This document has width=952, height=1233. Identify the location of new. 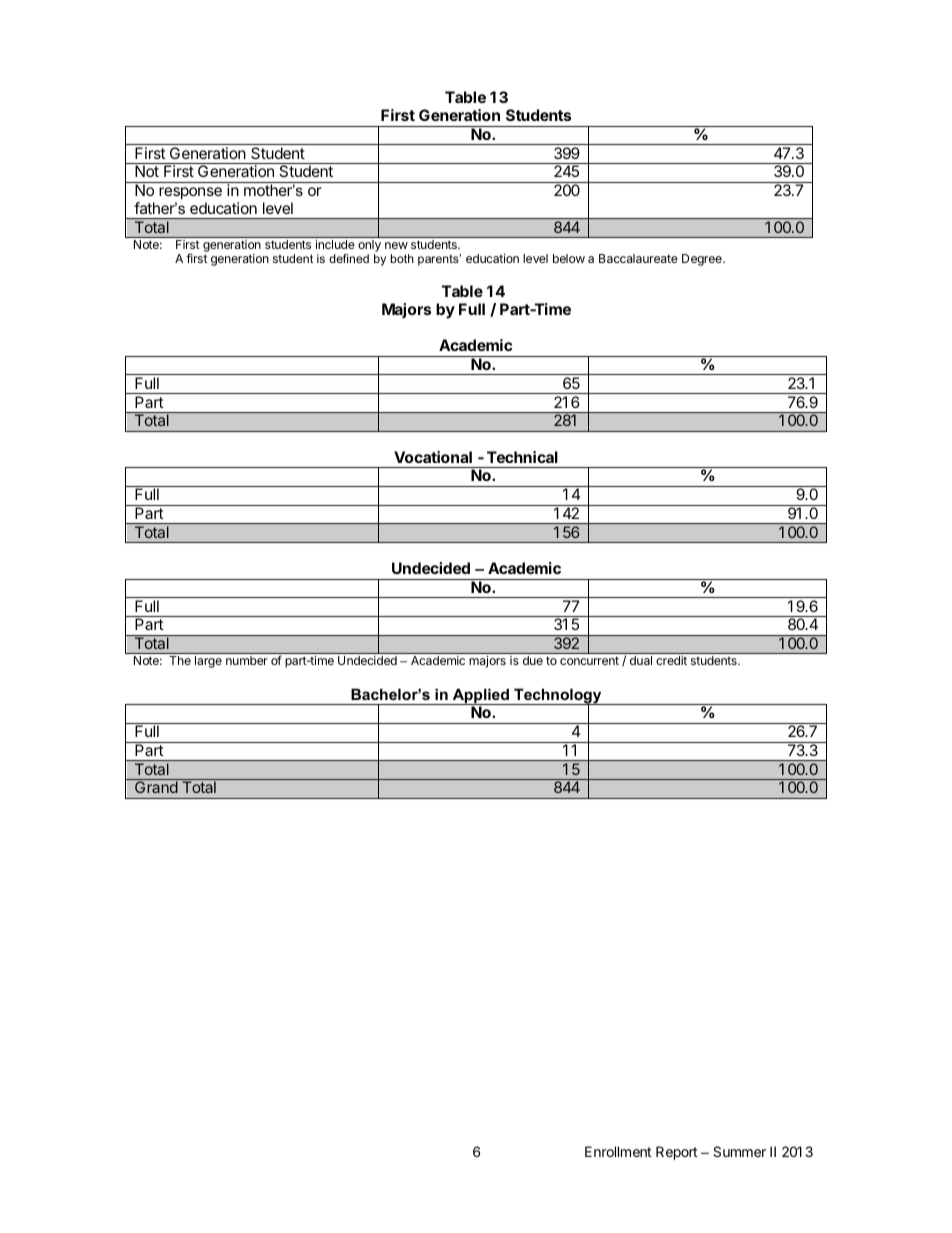
(396, 245).
